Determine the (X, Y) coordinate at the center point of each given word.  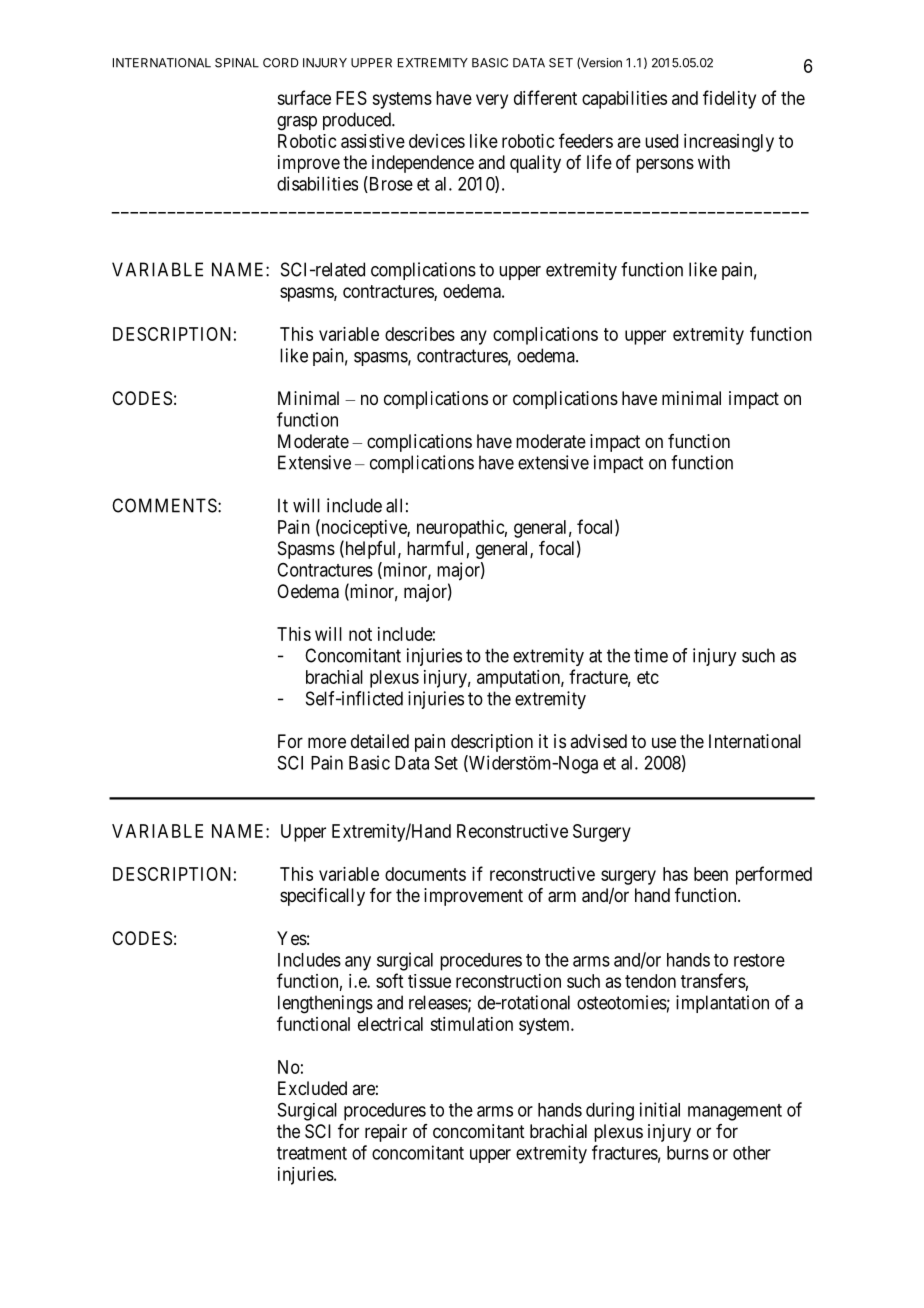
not (360, 634)
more (327, 742)
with (714, 162)
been (711, 874)
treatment (312, 1153)
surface (304, 97)
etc (648, 677)
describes (420, 334)
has (675, 874)
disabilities (317, 183)
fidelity (729, 99)
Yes (292, 938)
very (492, 101)
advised (598, 741)
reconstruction (508, 981)
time (651, 655)
